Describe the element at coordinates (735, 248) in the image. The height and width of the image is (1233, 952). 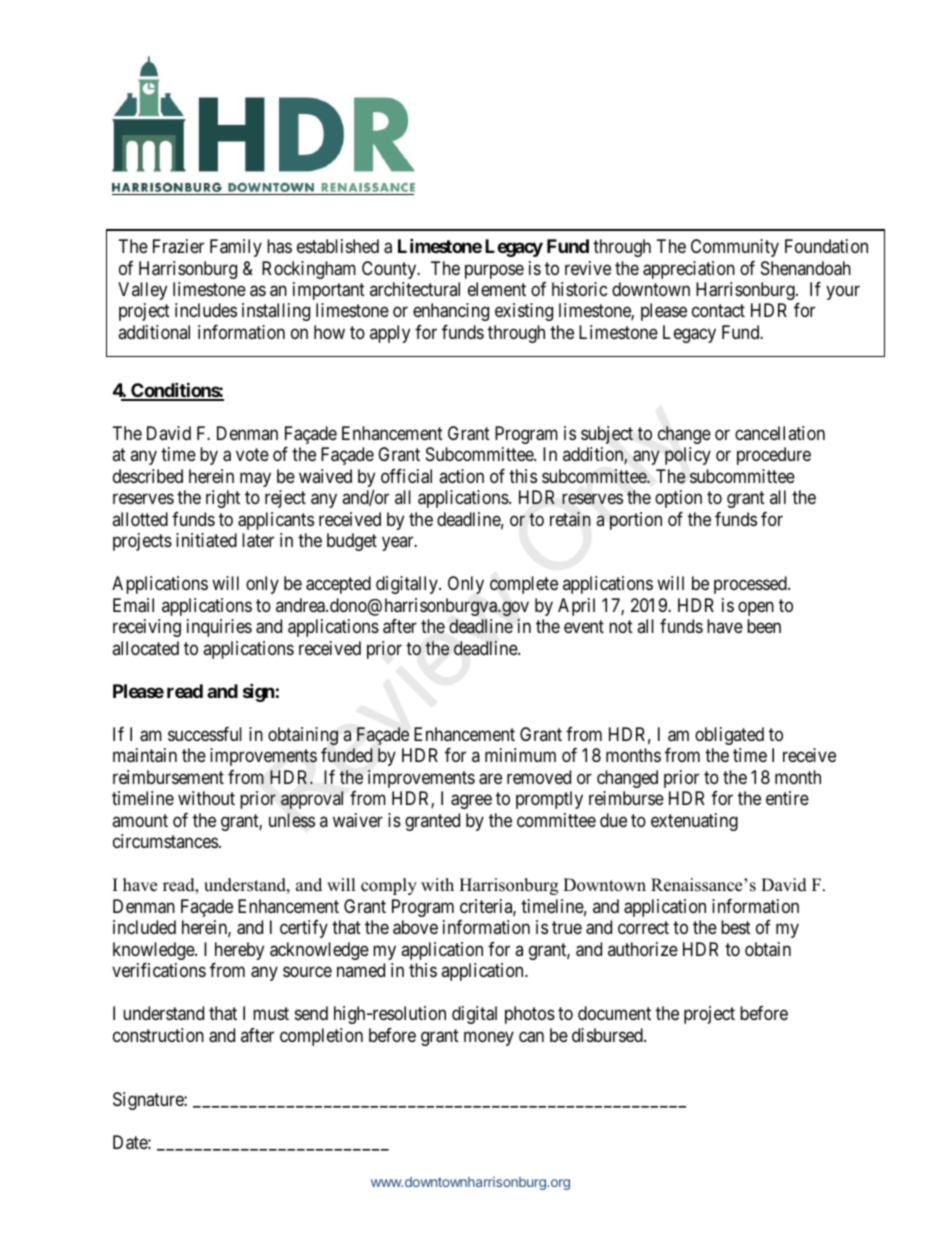
I see `Community` at that location.
